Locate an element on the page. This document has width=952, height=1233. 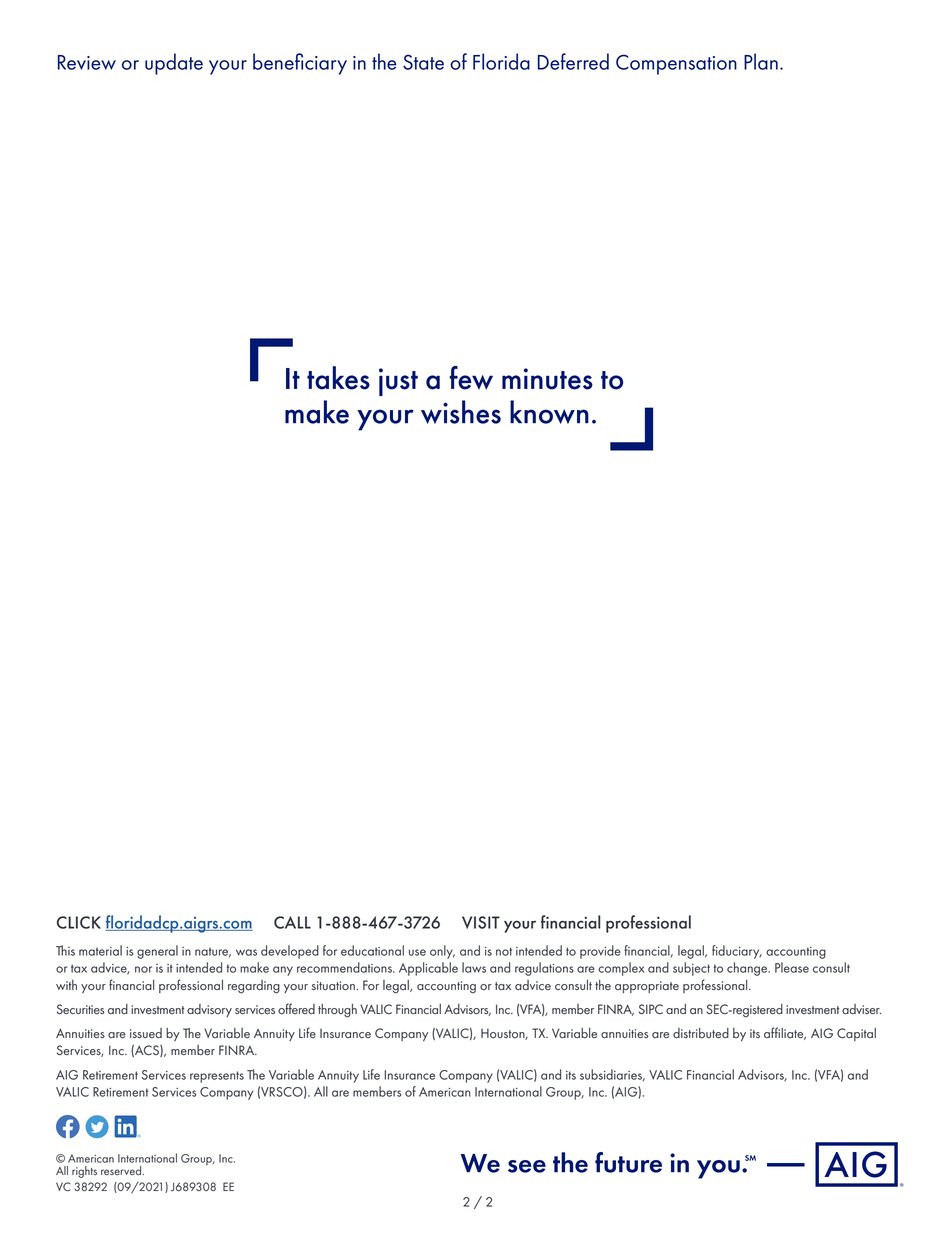
update is located at coordinates (174, 64).
